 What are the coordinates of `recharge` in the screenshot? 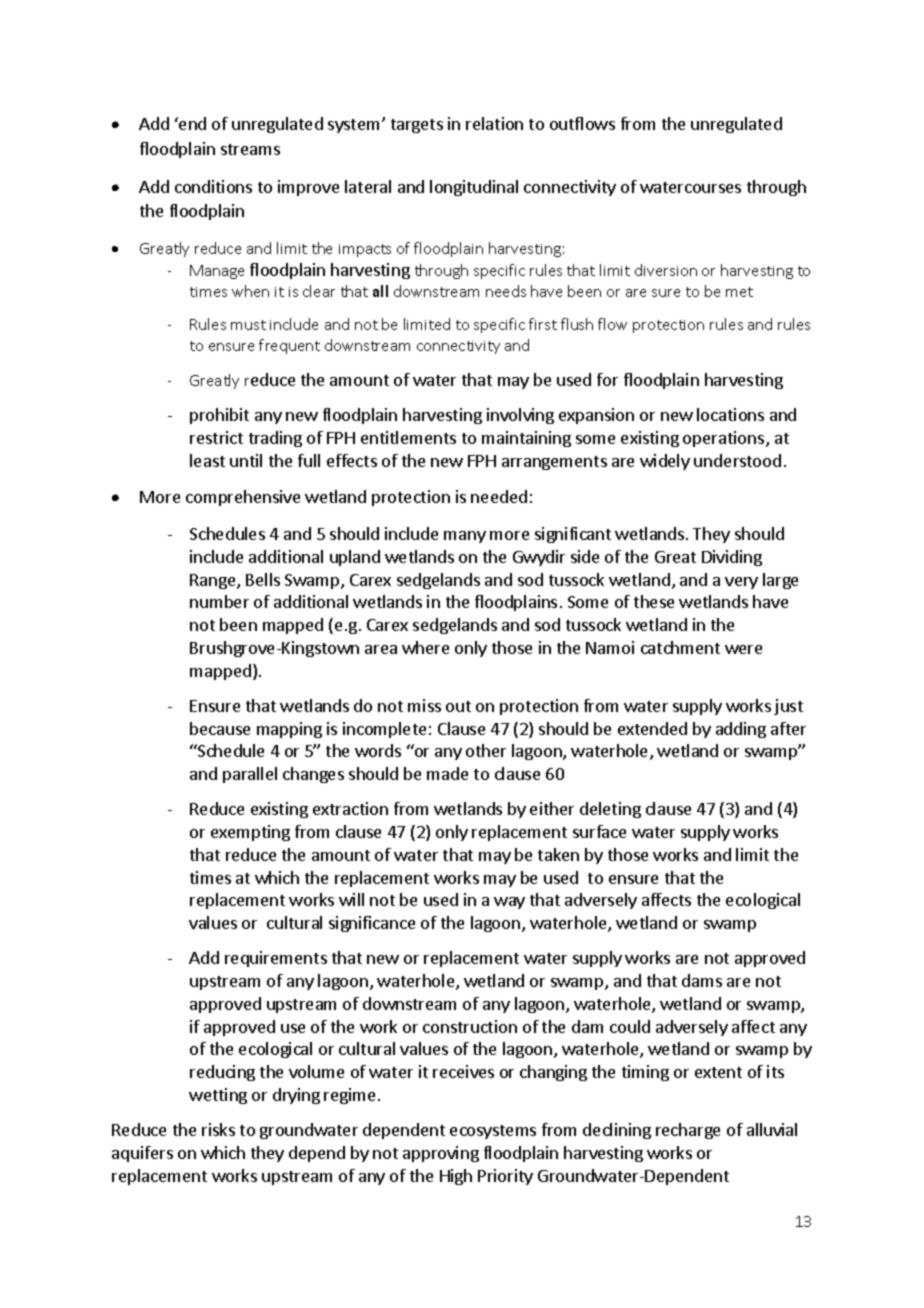 It's located at (688, 1131).
